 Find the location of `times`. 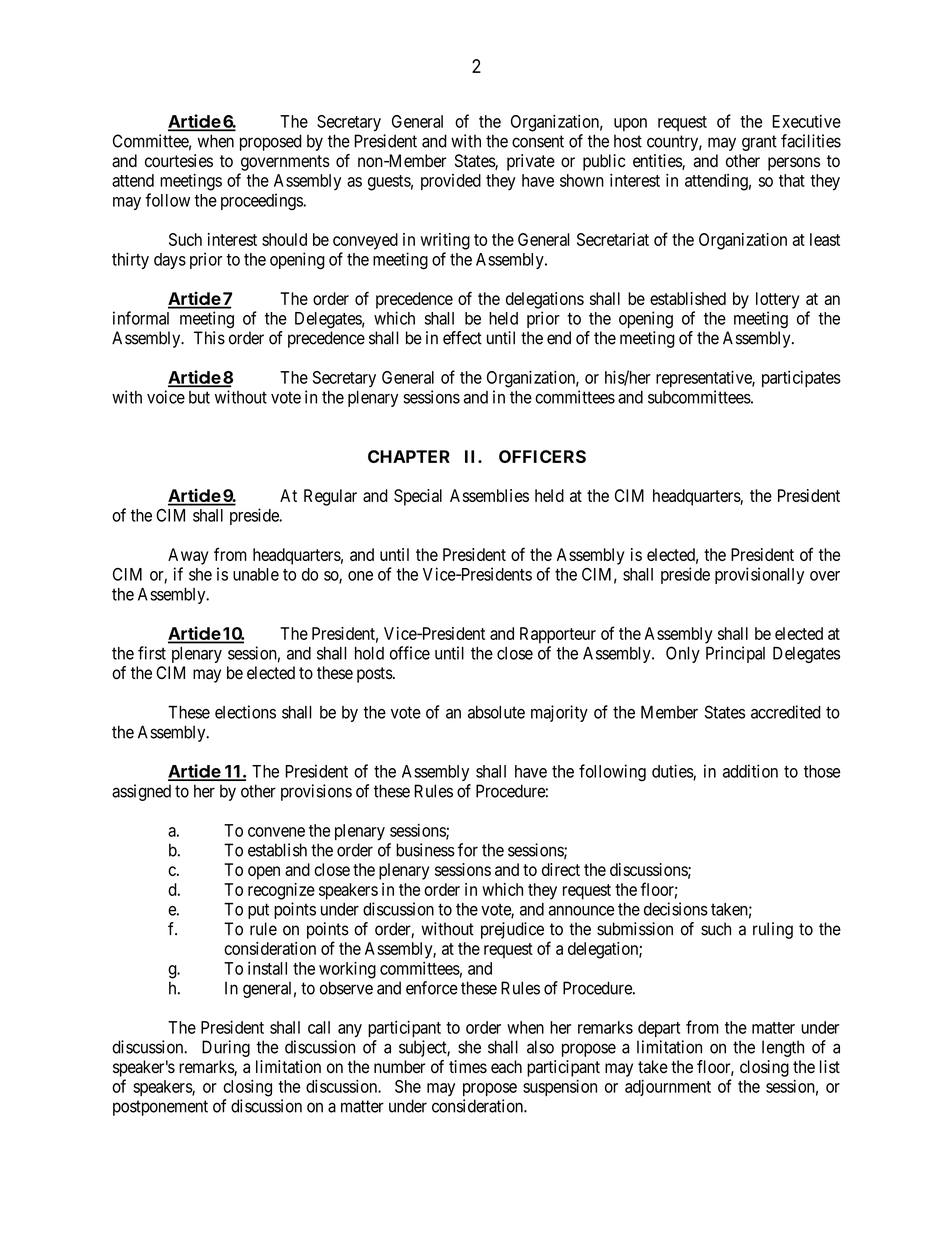

times is located at coordinates (468, 1067).
